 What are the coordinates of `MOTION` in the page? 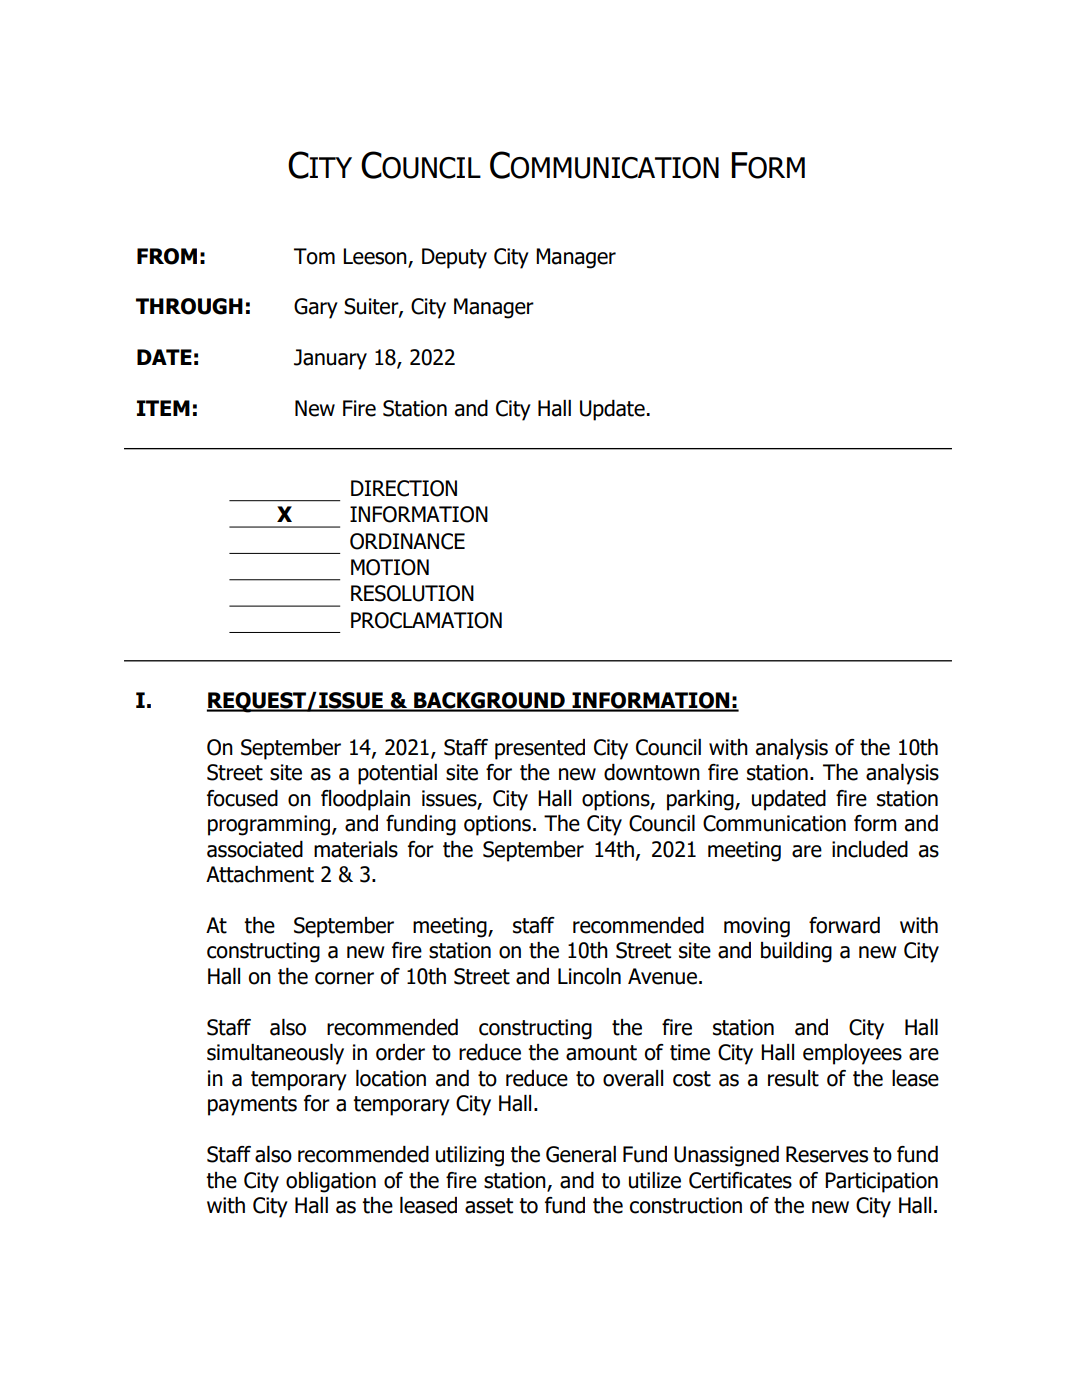 It's located at (390, 567).
